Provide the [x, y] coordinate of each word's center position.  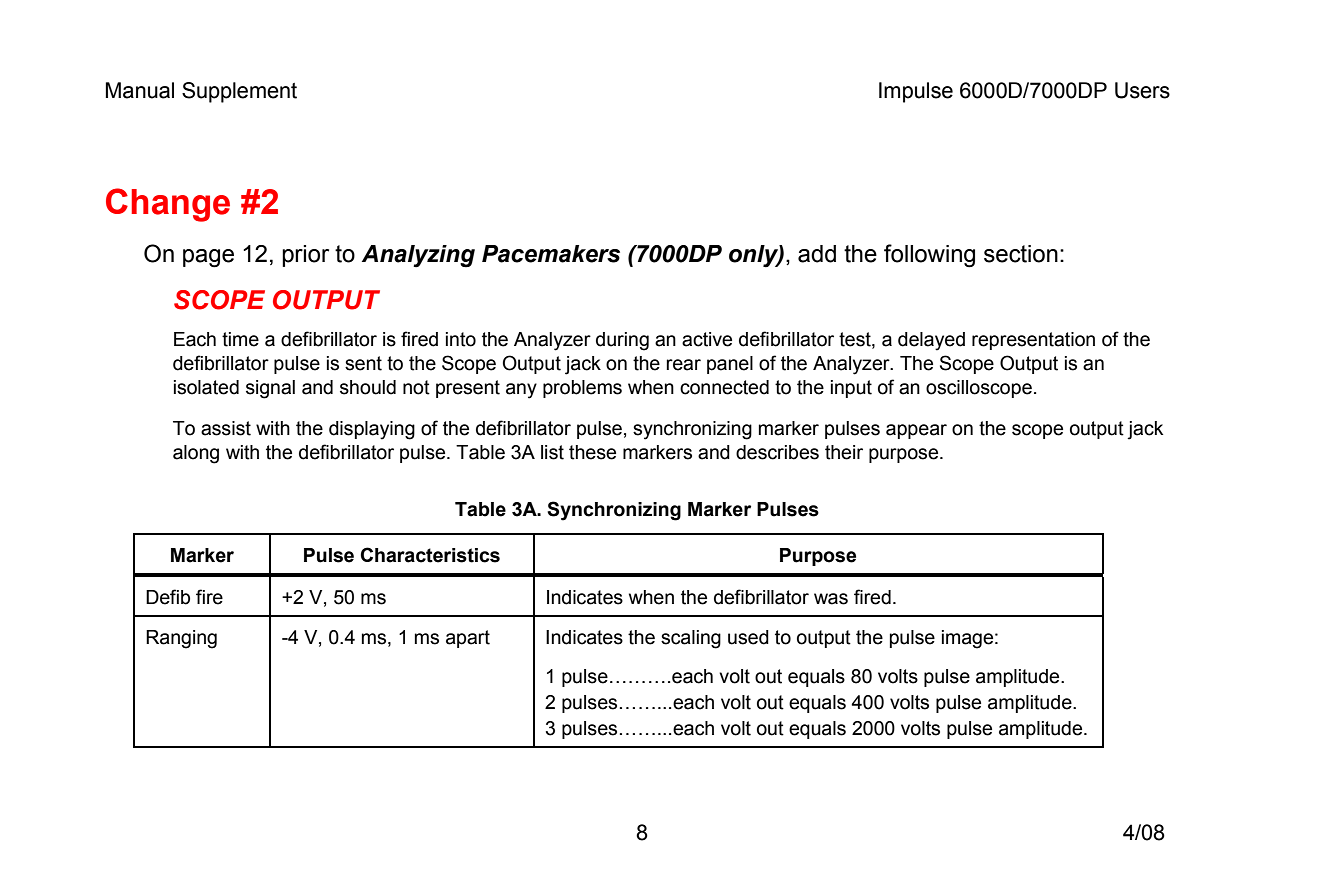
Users [1142, 90]
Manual [140, 90]
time [240, 339]
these [592, 452]
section [1021, 254]
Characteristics [430, 555]
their [844, 452]
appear [916, 431]
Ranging [181, 639]
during [622, 341]
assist [226, 428]
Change [168, 205]
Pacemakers [551, 254]
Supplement [239, 92]
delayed [931, 341]
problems [582, 389]
